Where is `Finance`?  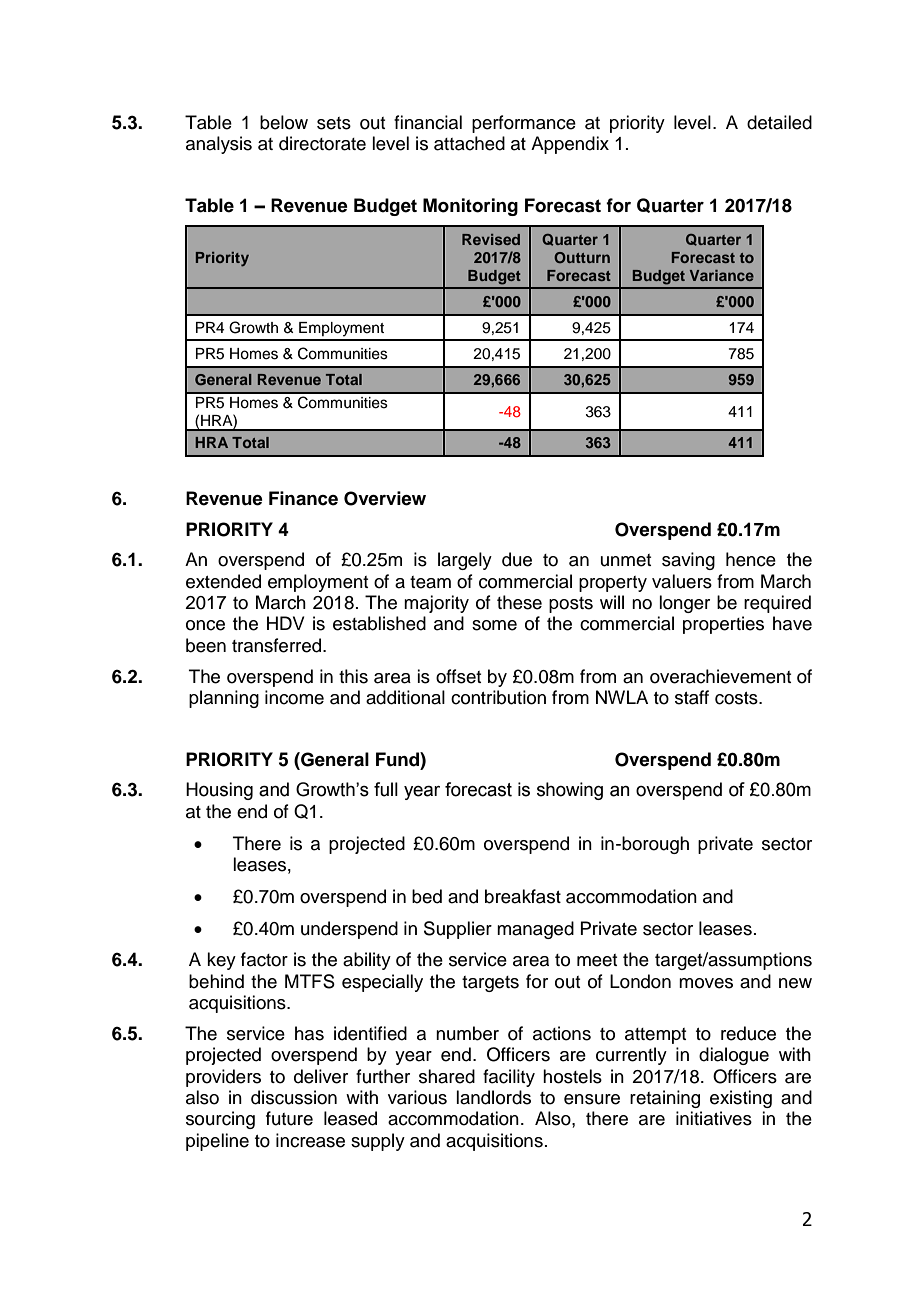 Finance is located at coordinates (303, 498).
